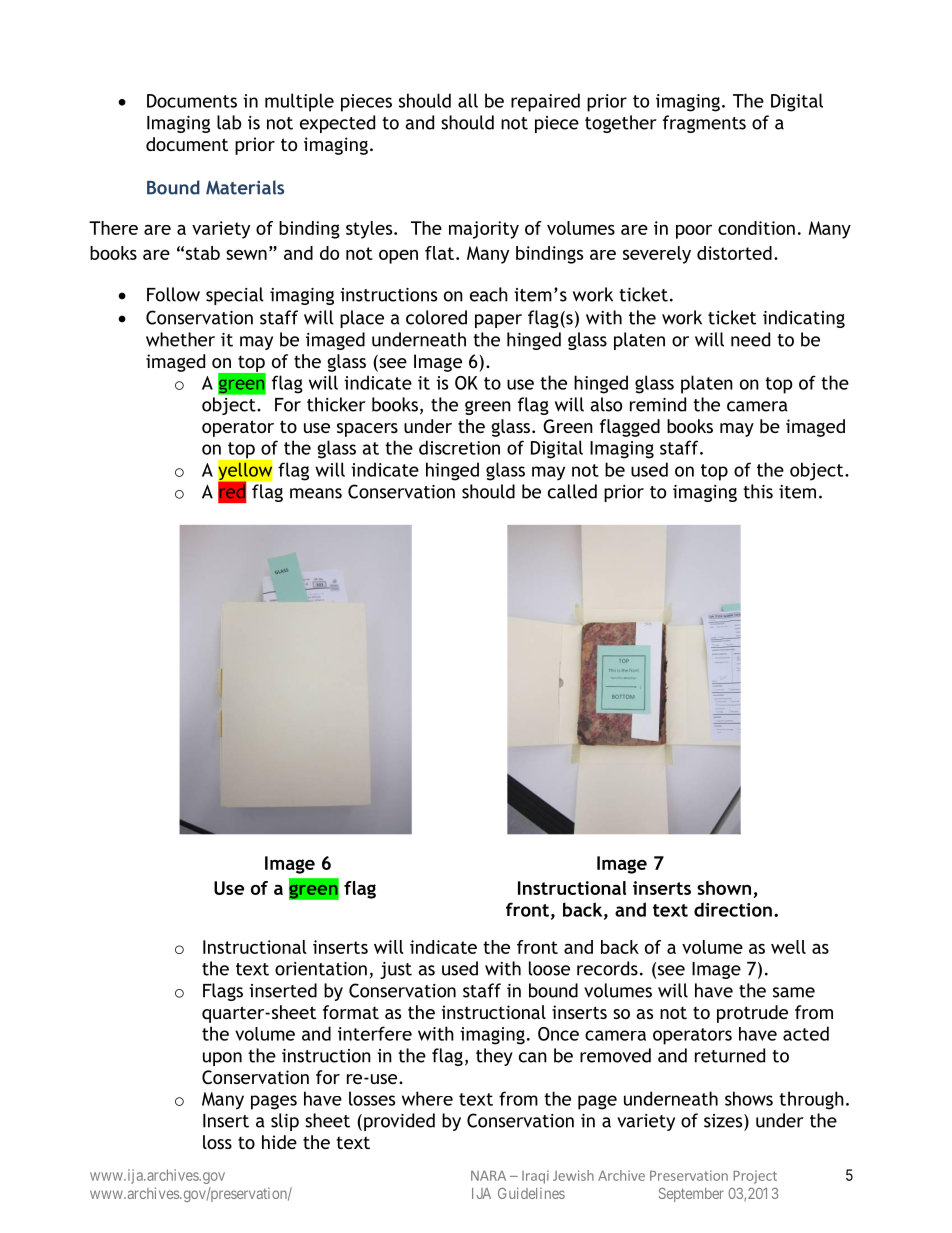 The height and width of the screenshot is (1233, 952). Describe the element at coordinates (704, 124) in the screenshot. I see `fragments` at that location.
